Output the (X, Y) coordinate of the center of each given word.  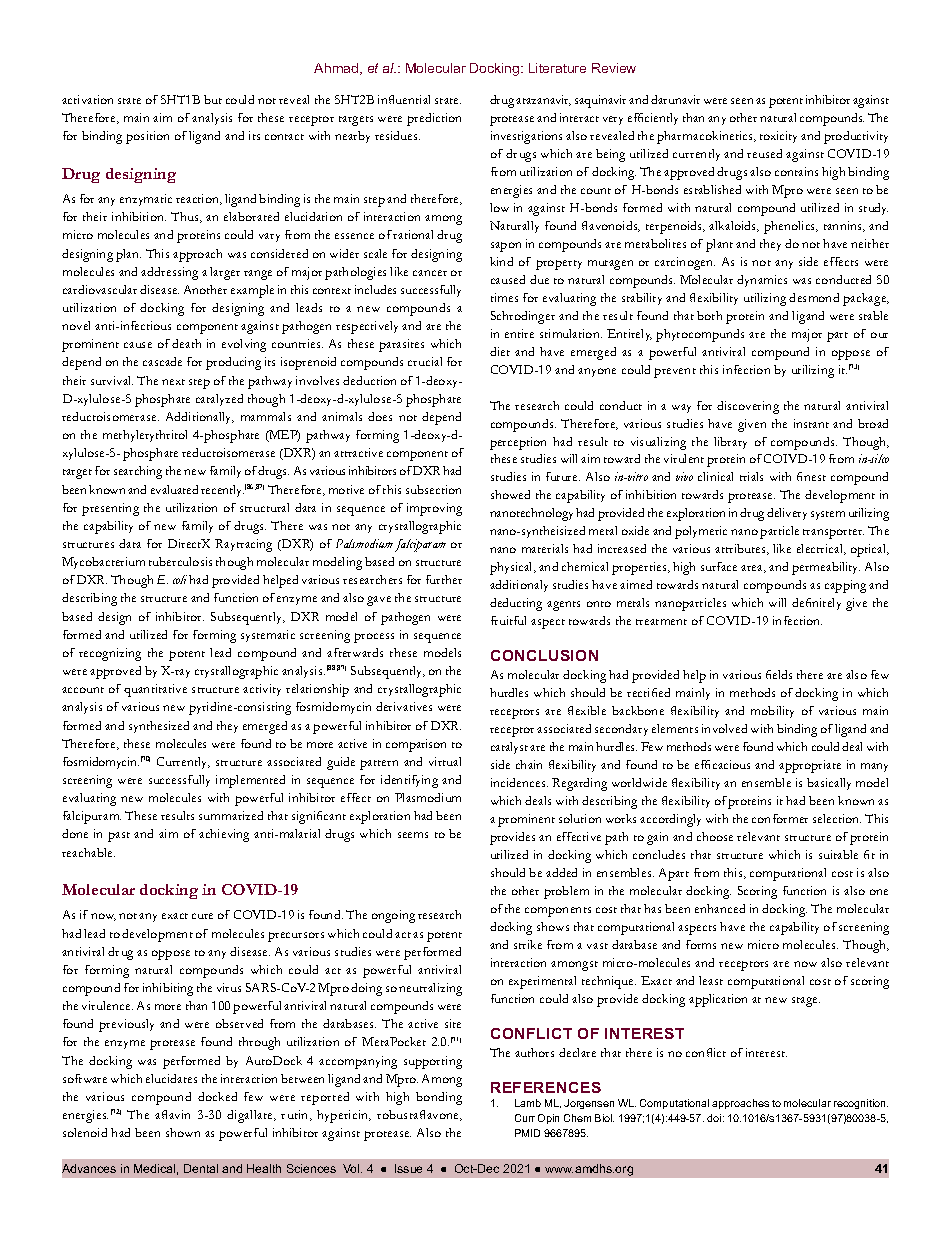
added (561, 872)
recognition (861, 1104)
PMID (527, 1133)
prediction (434, 119)
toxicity (778, 137)
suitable (838, 854)
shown (183, 1132)
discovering (748, 407)
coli (180, 579)
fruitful (508, 620)
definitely (816, 604)
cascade (162, 361)
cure (202, 916)
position (147, 137)
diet (500, 351)
